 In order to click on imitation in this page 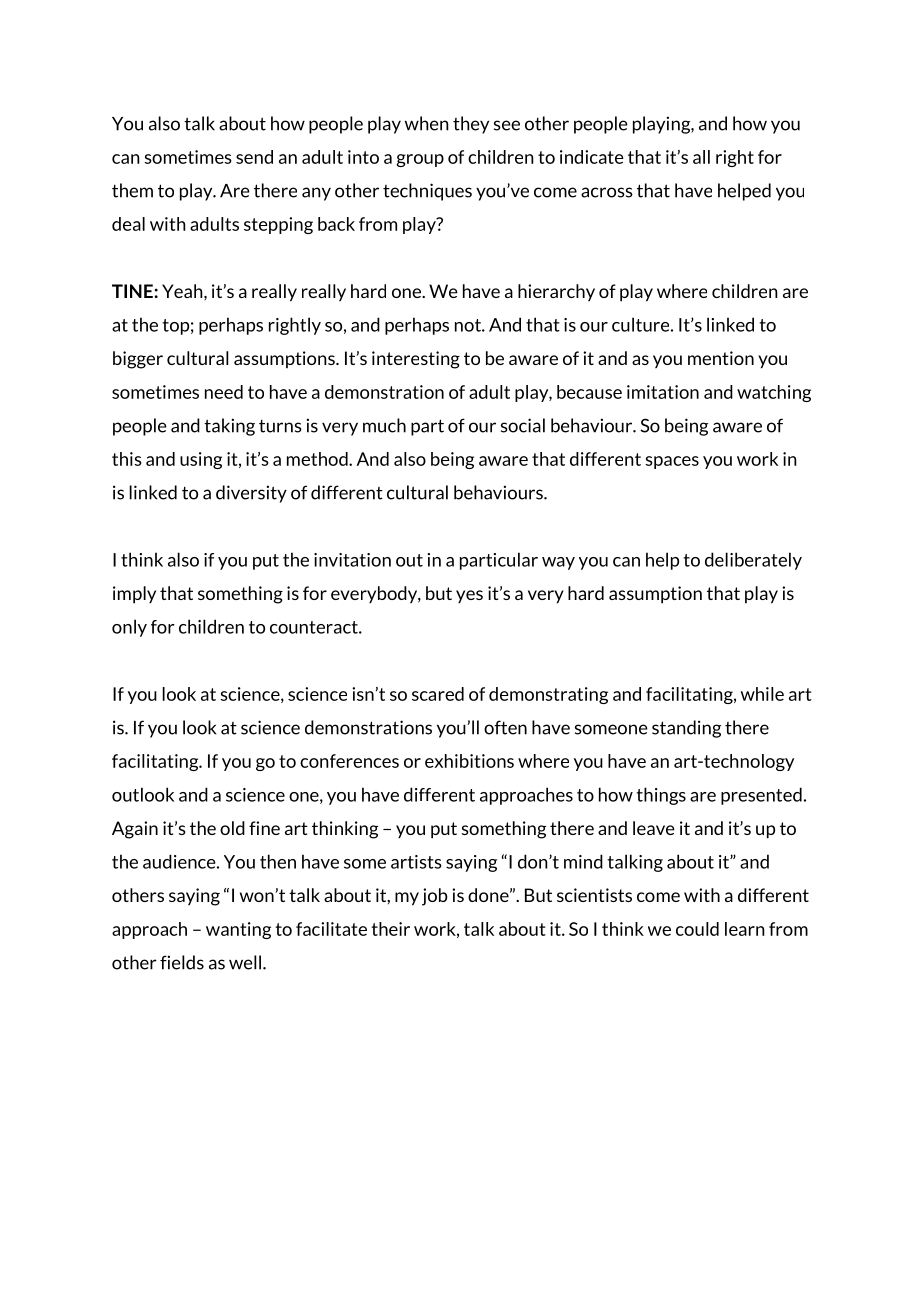, I will do `click(663, 392)`.
